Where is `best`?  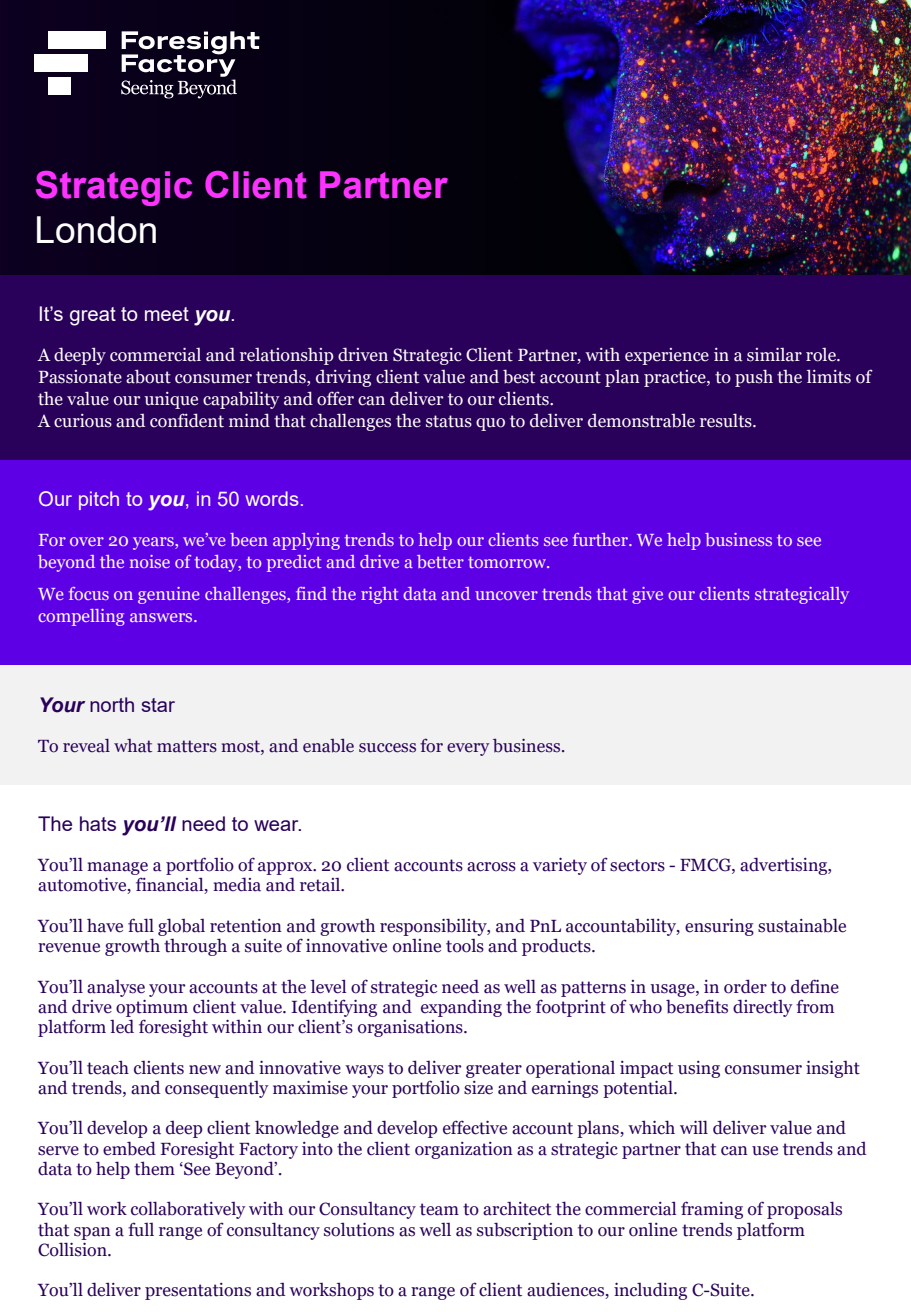 best is located at coordinates (519, 376).
